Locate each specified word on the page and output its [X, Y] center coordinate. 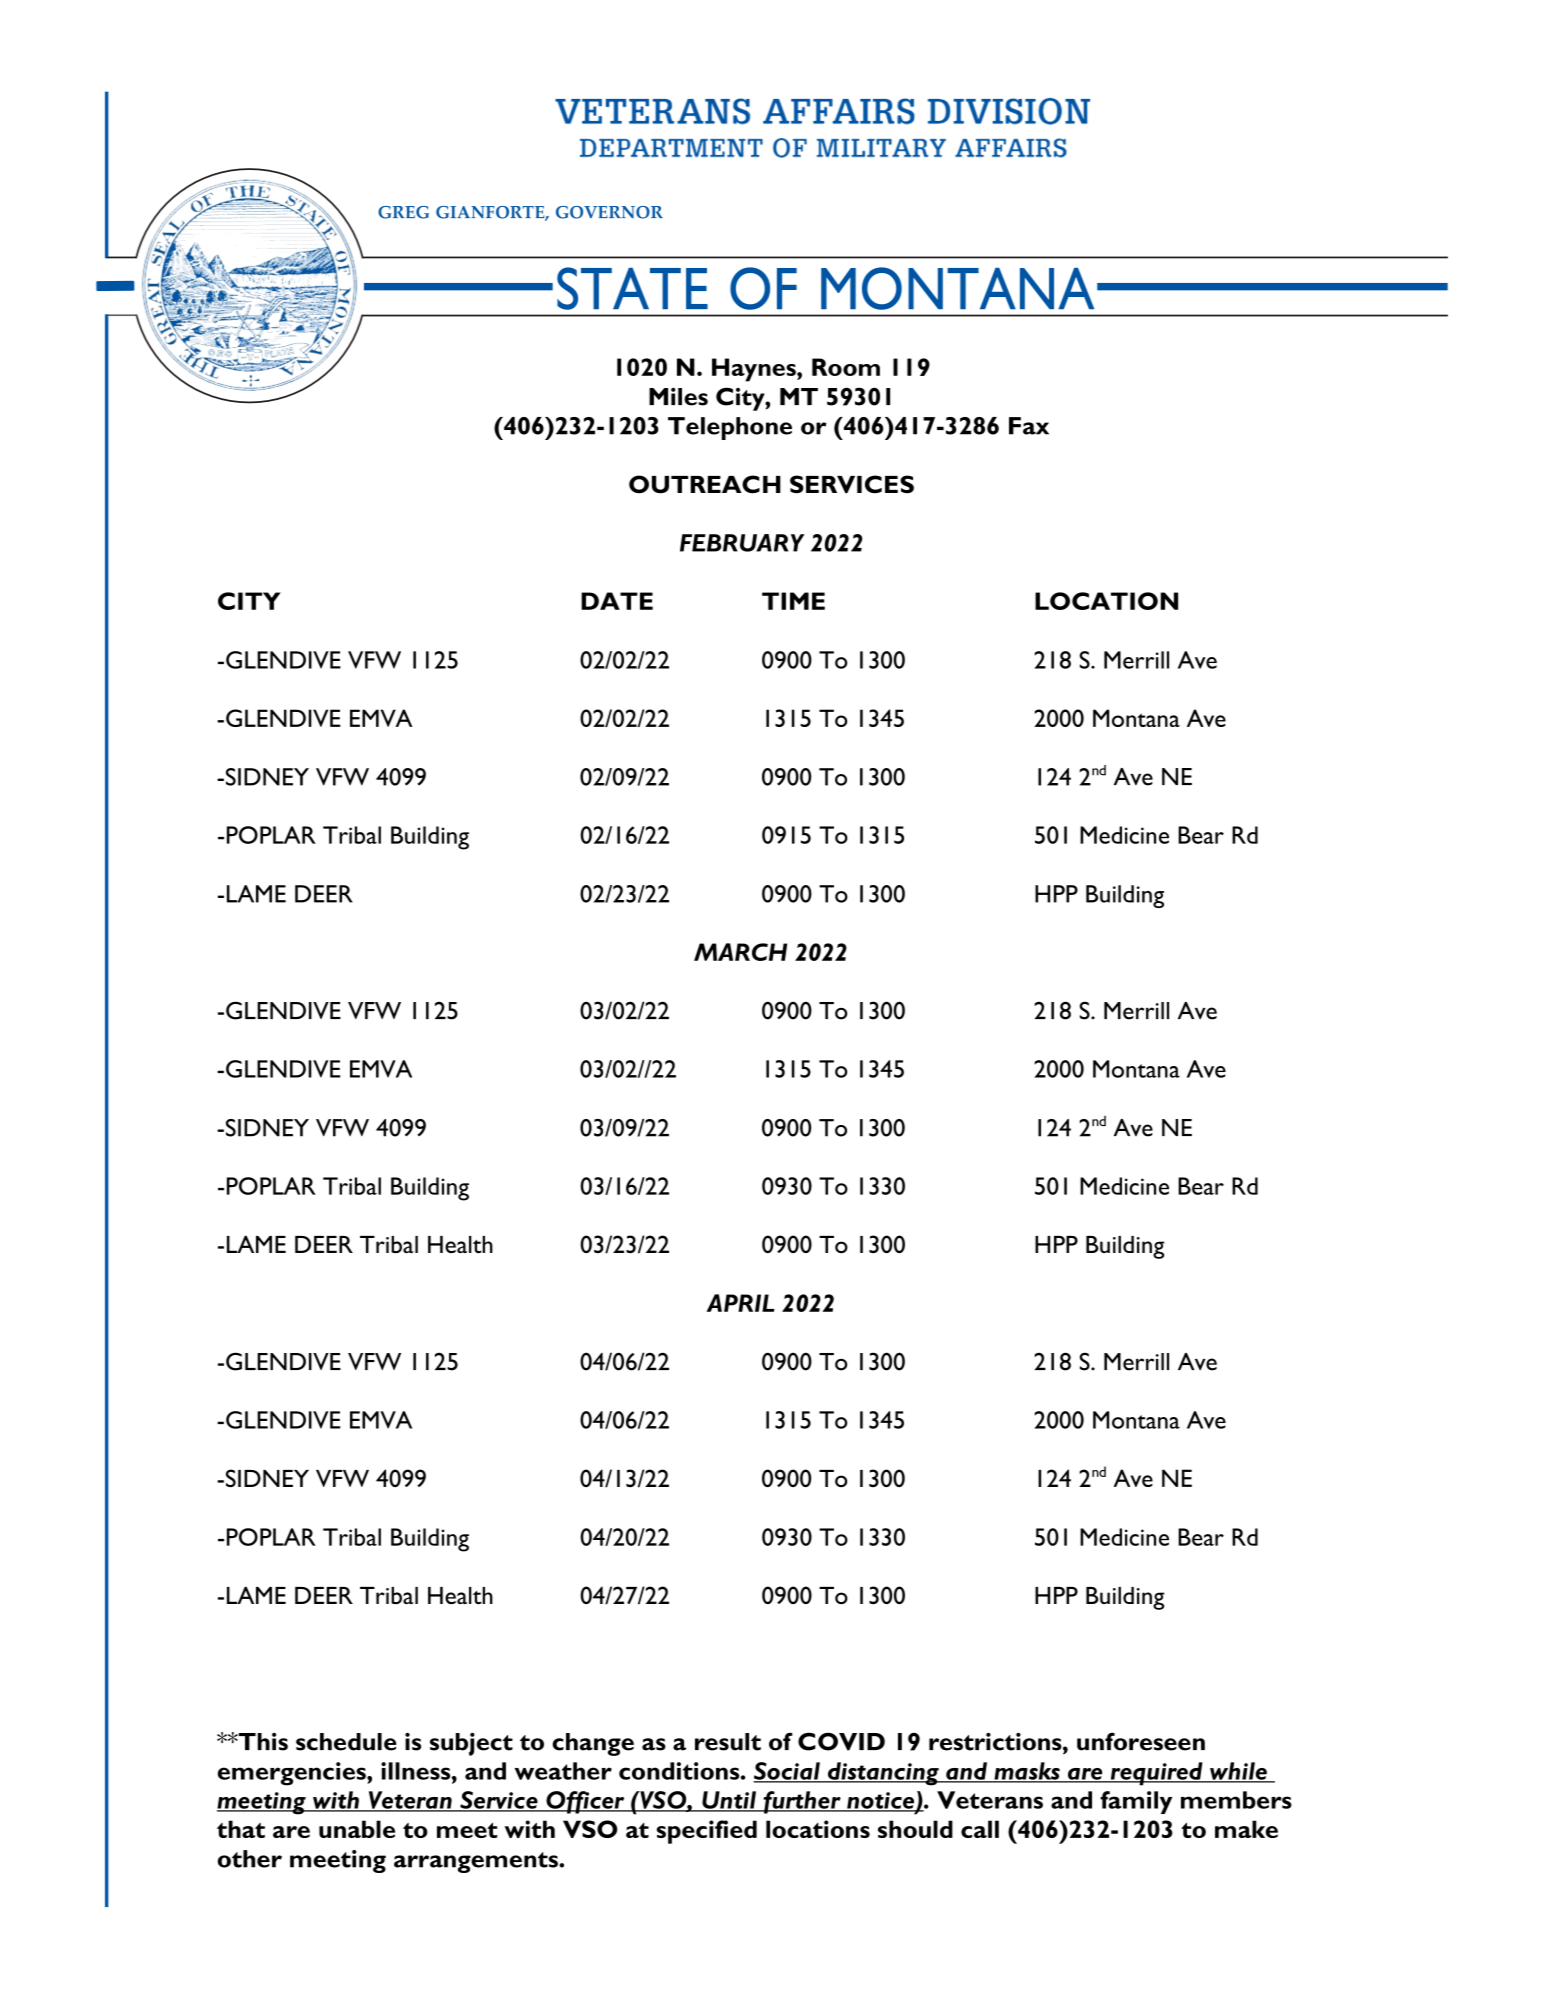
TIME [793, 601]
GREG [403, 212]
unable [357, 1829]
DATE [617, 601]
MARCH [740, 952]
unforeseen [1141, 1741]
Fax [1029, 426]
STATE [632, 288]
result [728, 1742]
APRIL [741, 1303]
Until [729, 1801]
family [1136, 1802]
